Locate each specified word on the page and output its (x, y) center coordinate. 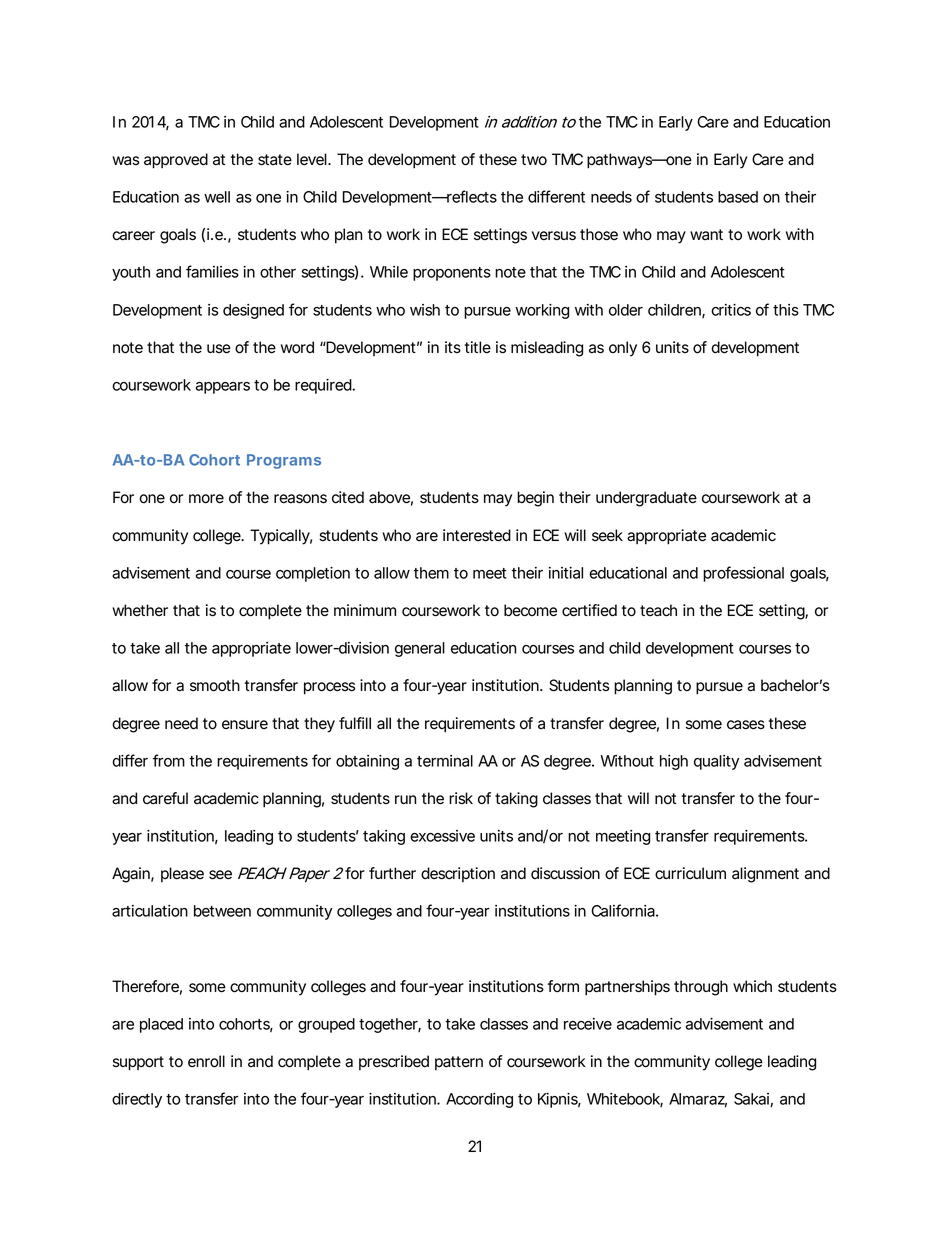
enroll (206, 1061)
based (738, 197)
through (701, 988)
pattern (459, 1063)
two (534, 160)
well (217, 197)
